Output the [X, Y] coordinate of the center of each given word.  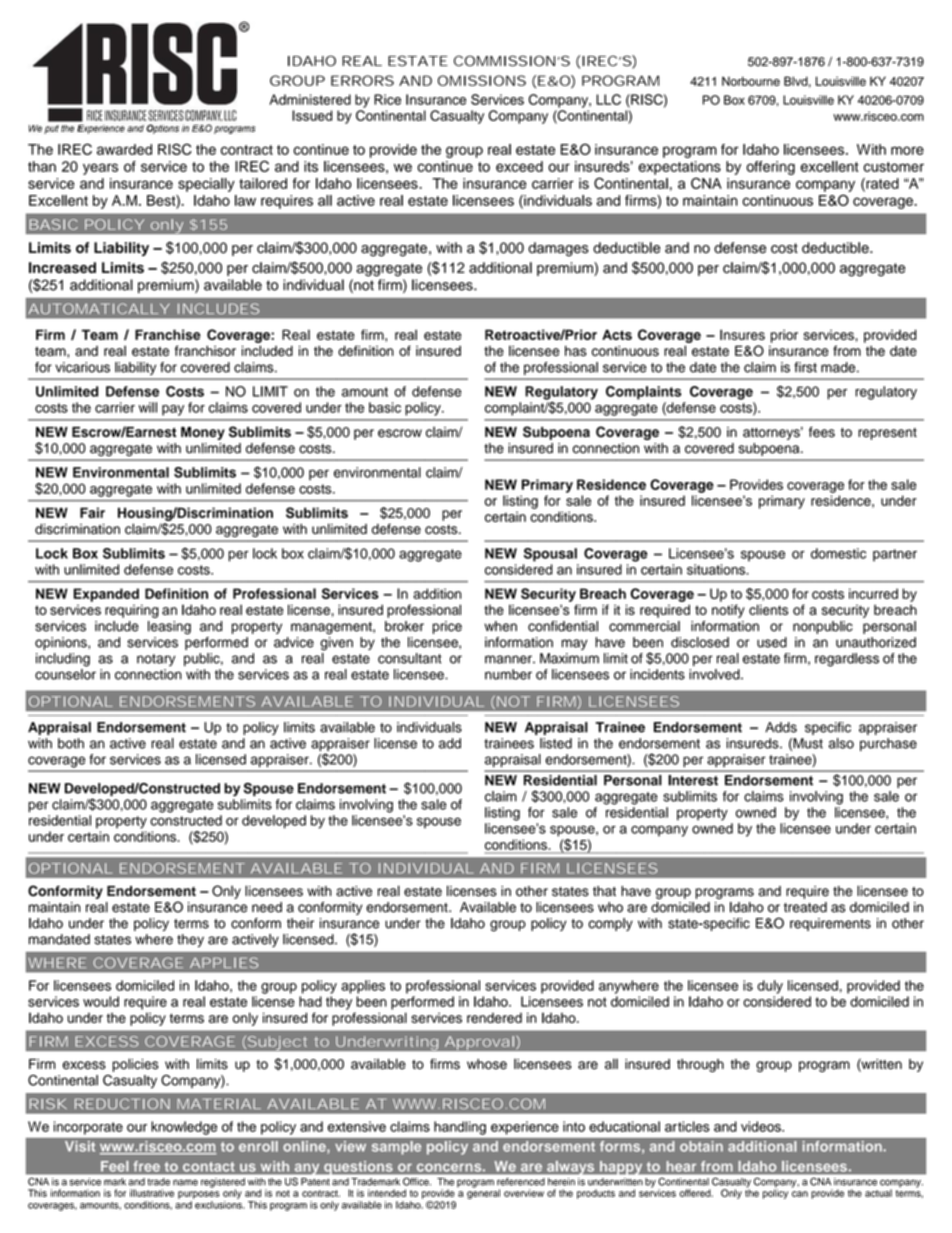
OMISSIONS [482, 80]
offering [770, 168]
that [604, 891]
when [500, 626]
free [147, 1166]
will [148, 407]
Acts [617, 334]
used [772, 642]
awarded [124, 149]
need [267, 907]
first [805, 367]
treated [805, 907]
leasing [169, 628]
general [483, 1193]
